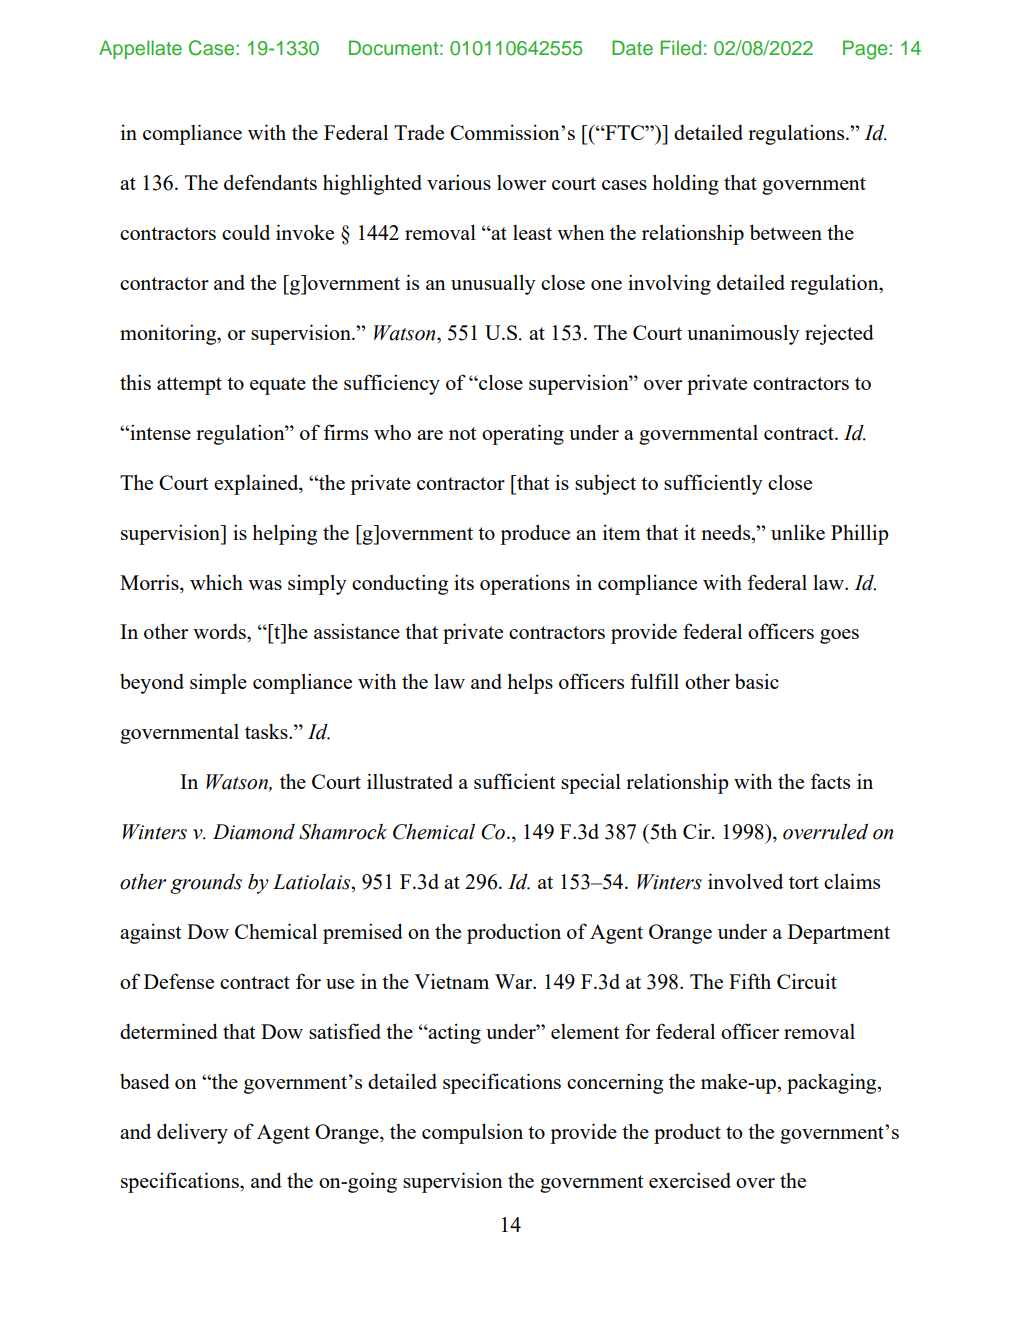  What do you see at coordinates (419, 132) in the page?
I see `Trade` at bounding box center [419, 132].
